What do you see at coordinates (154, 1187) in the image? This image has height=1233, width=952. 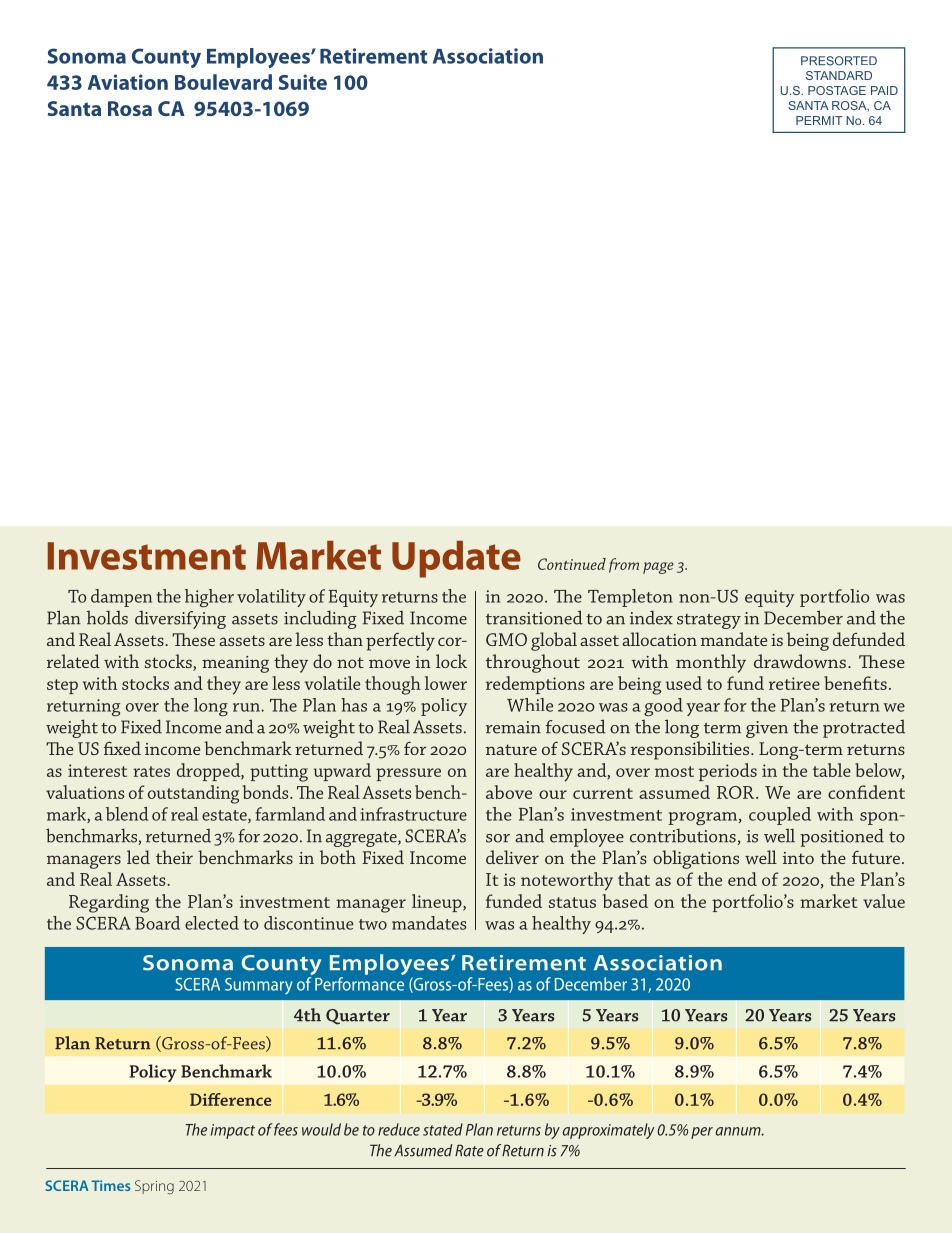 I see `Spring` at bounding box center [154, 1187].
